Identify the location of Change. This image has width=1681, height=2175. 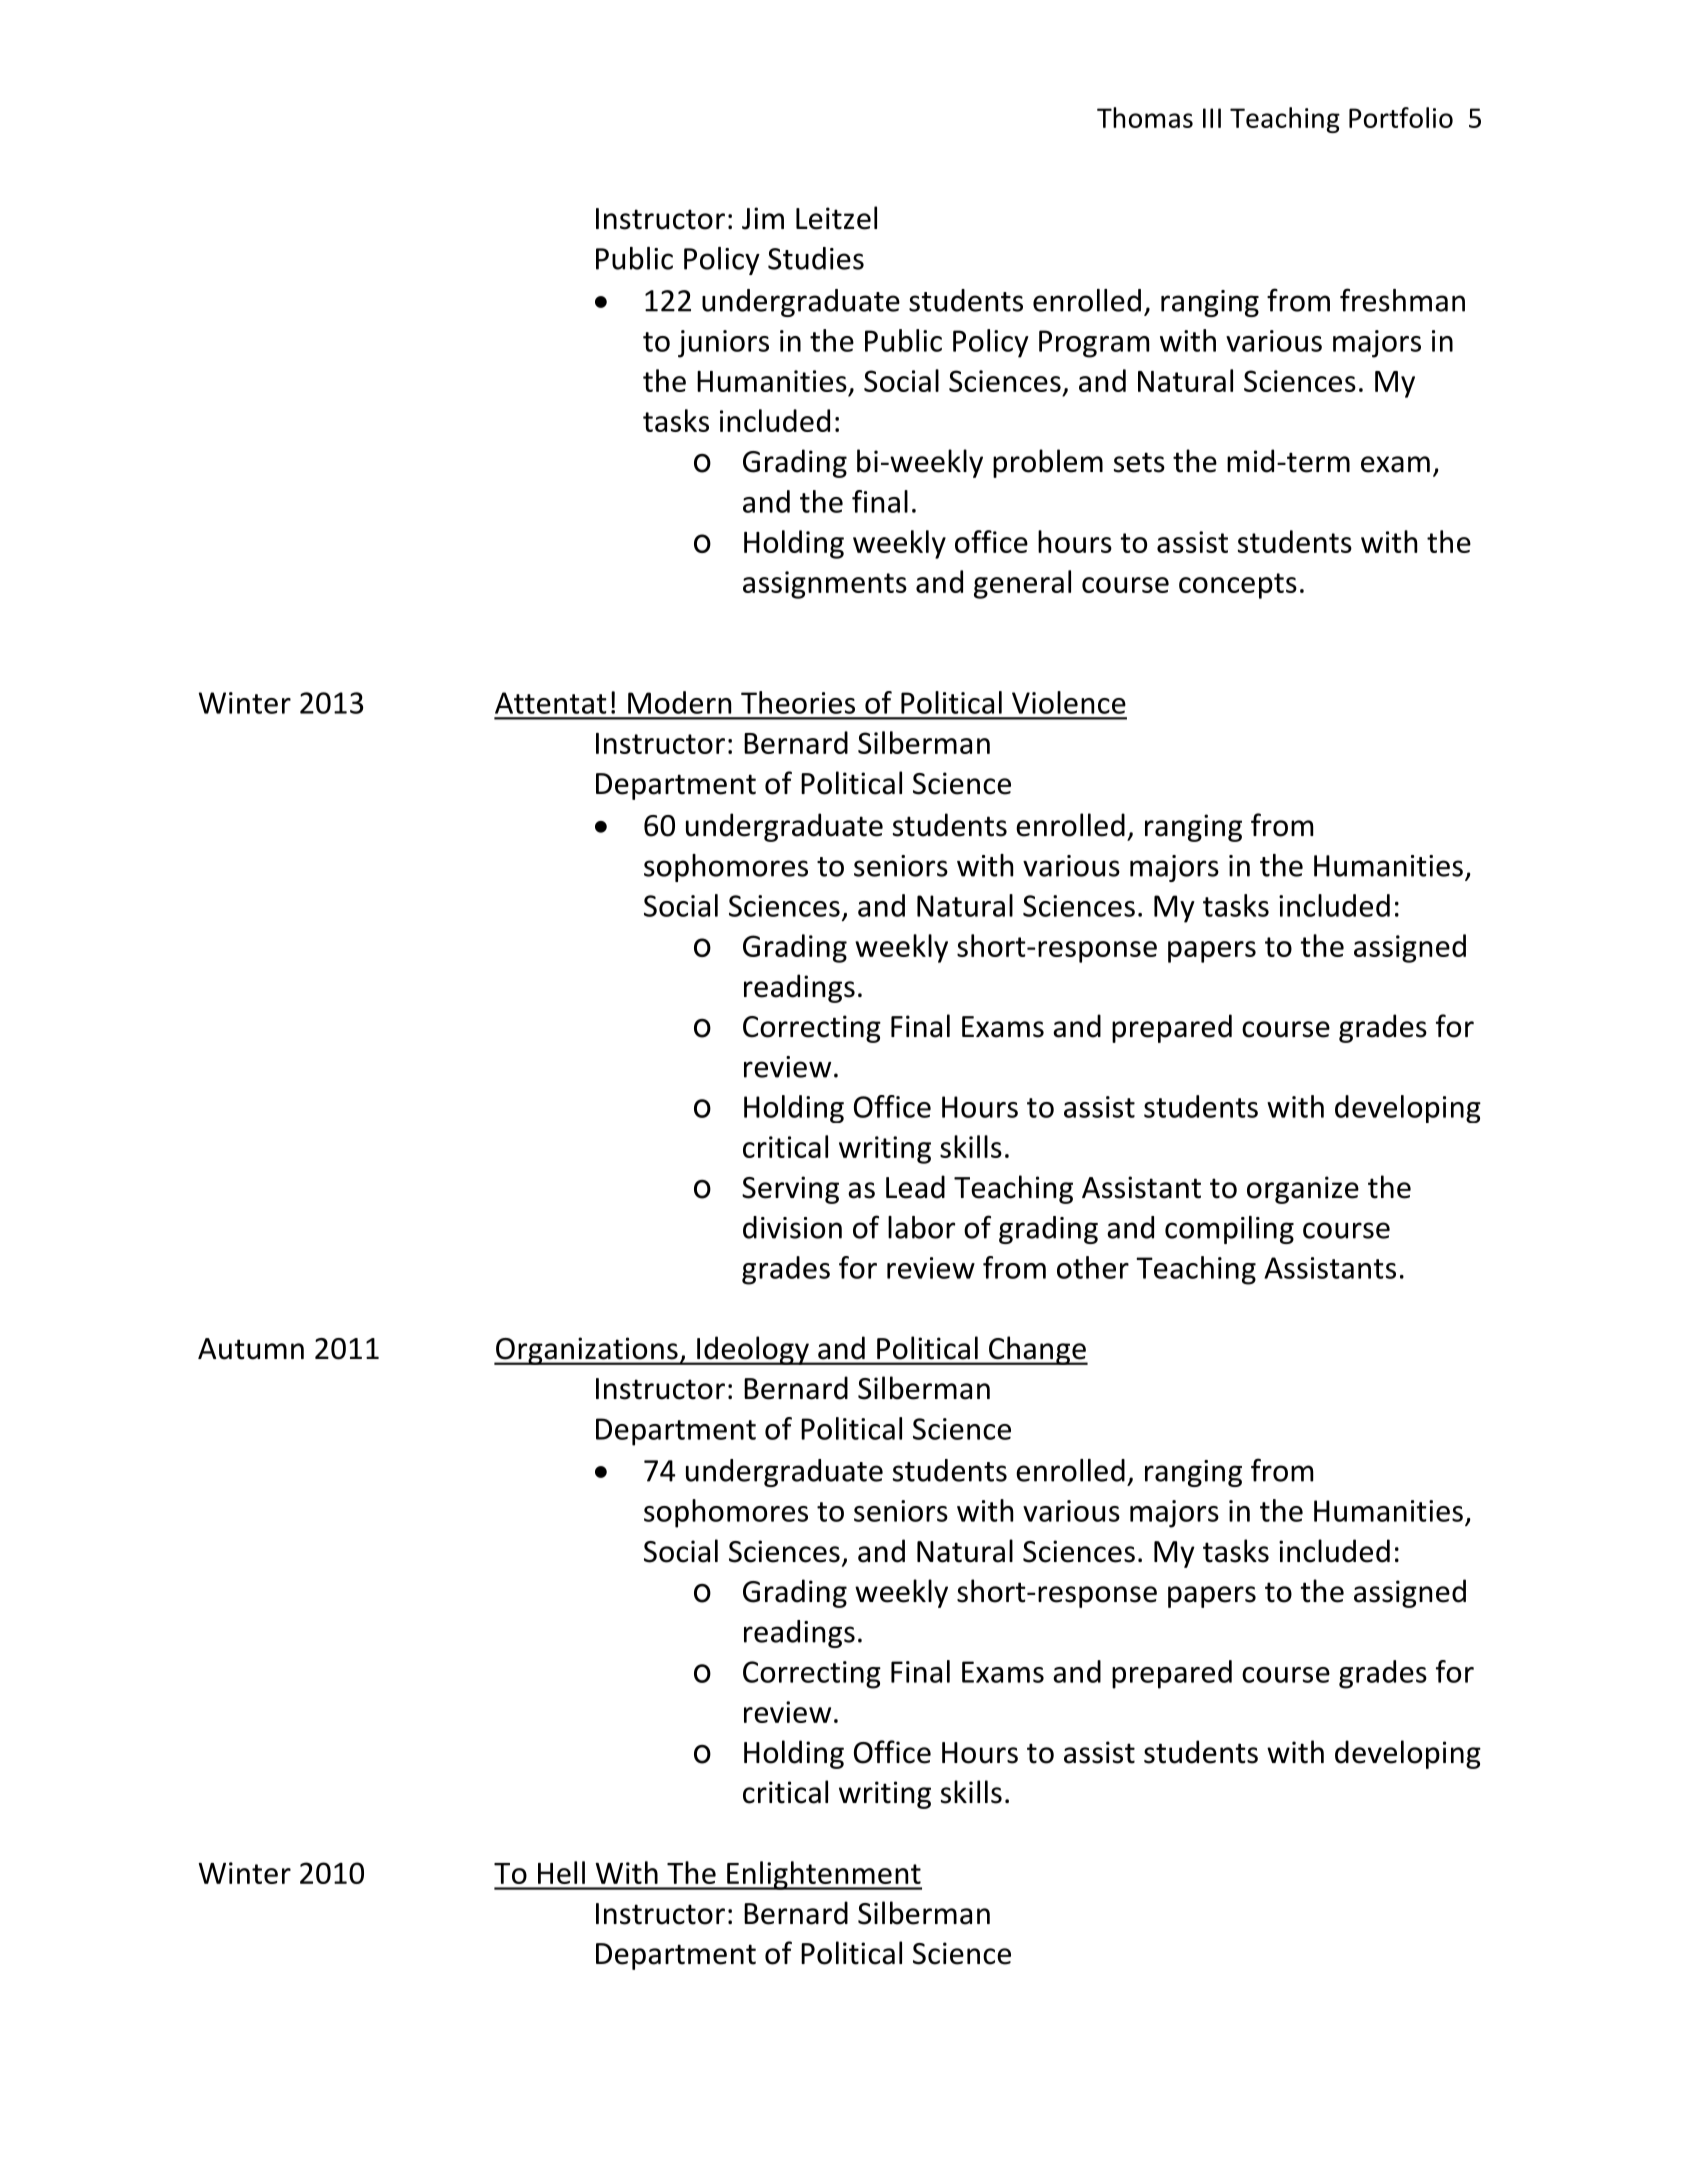
(1037, 1350).
